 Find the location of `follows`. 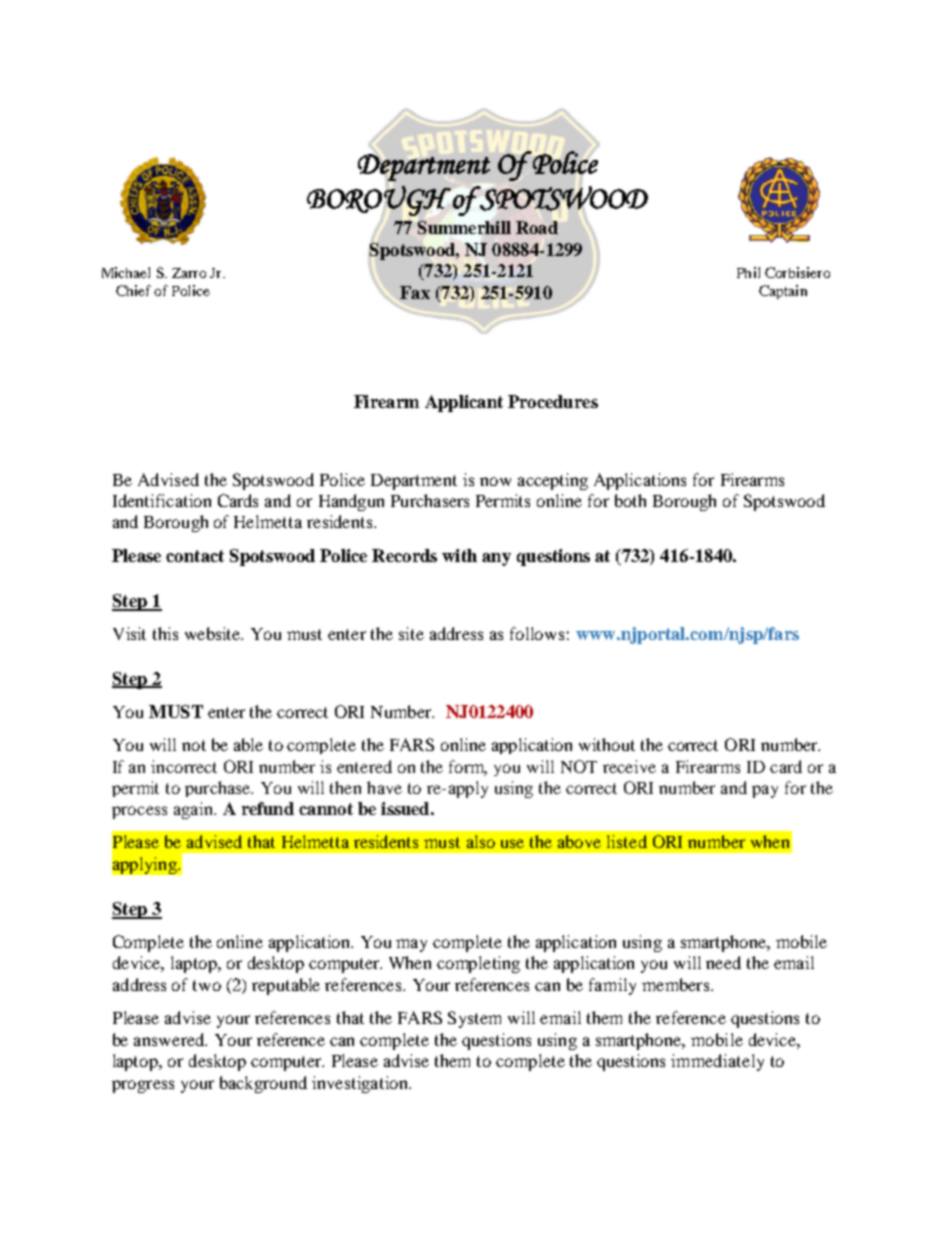

follows is located at coordinates (537, 633).
